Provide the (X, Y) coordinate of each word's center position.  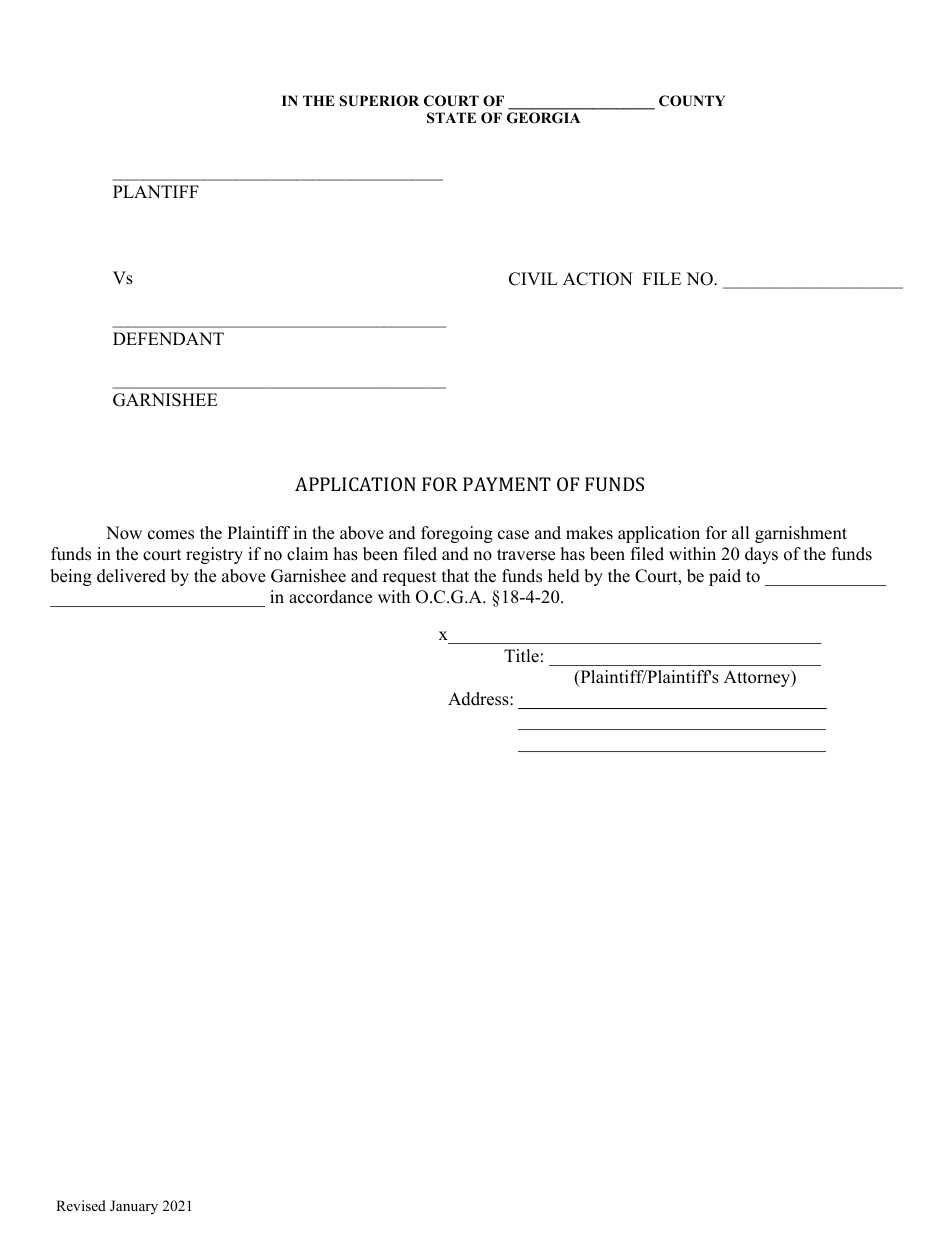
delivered (131, 576)
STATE (451, 118)
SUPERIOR (379, 101)
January (134, 1207)
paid (725, 577)
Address (479, 699)
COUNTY (692, 101)
